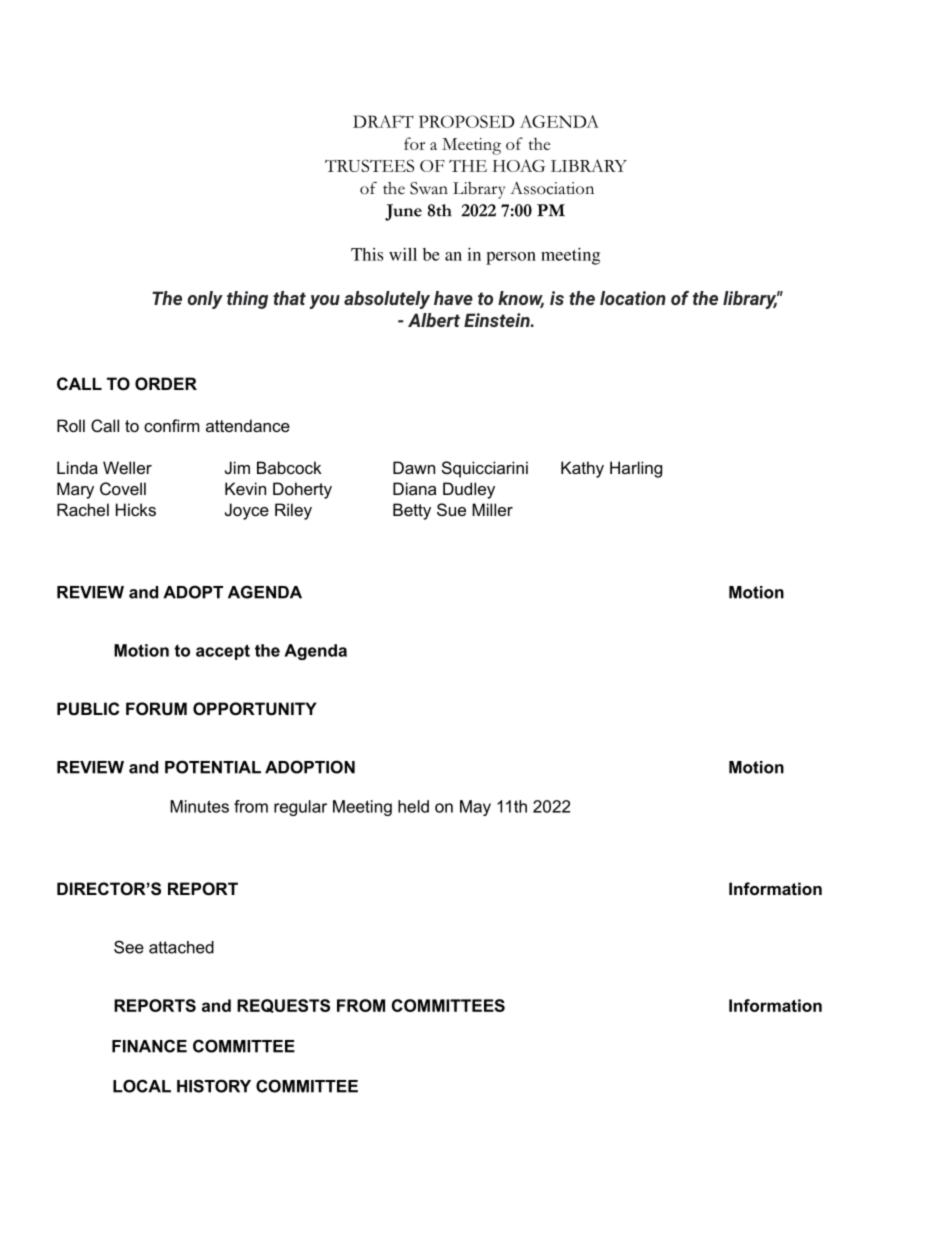 The image size is (952, 1233). Describe the element at coordinates (369, 165) in the screenshot. I see `TRUSTEES` at that location.
